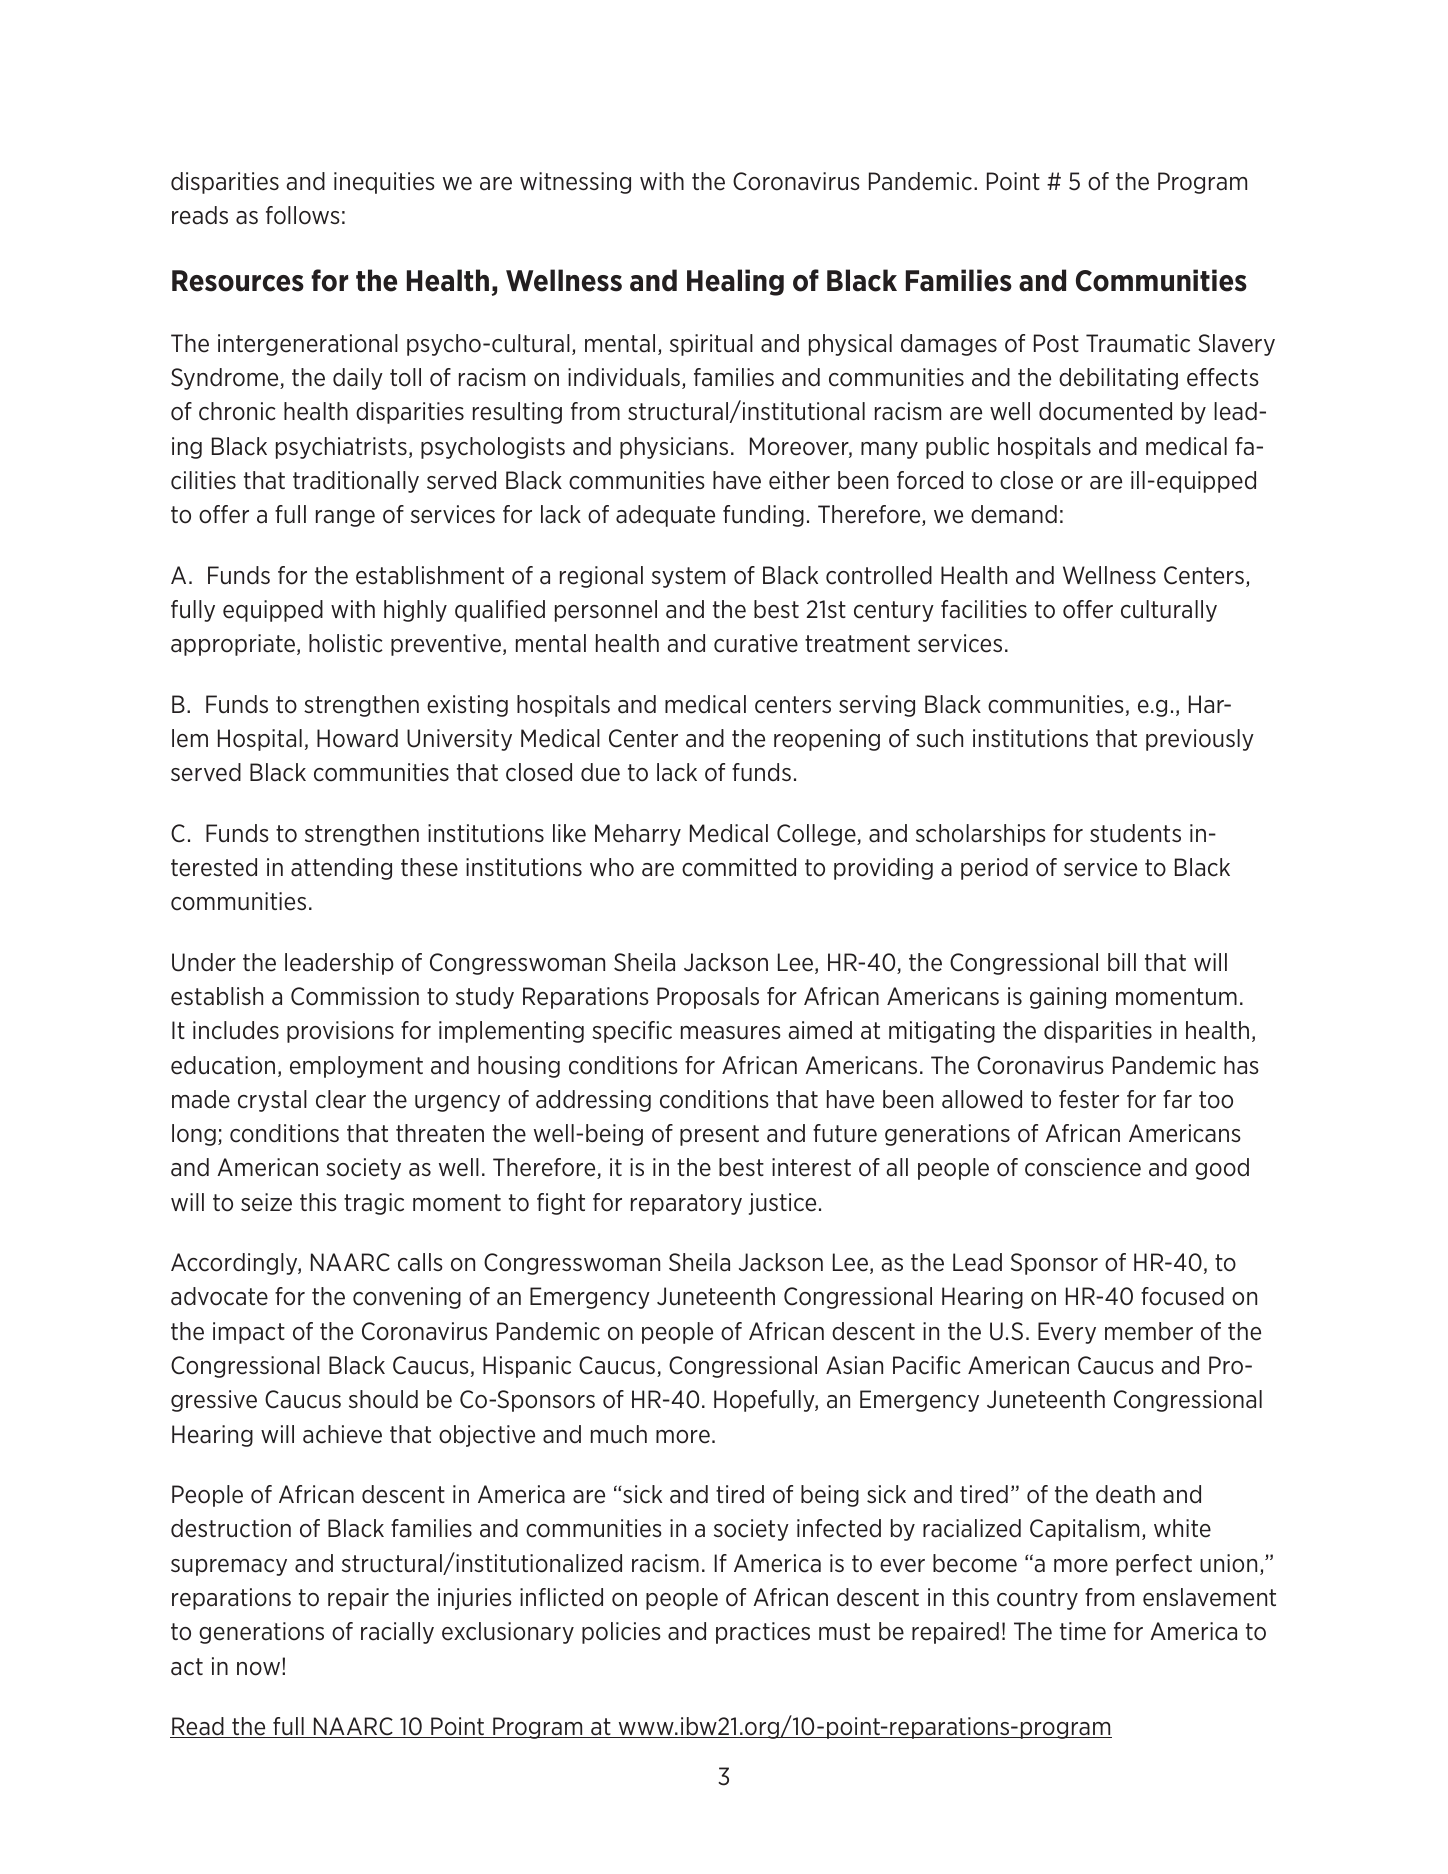 This screenshot has width=1448, height=1874. I want to click on time, so click(1083, 1631).
